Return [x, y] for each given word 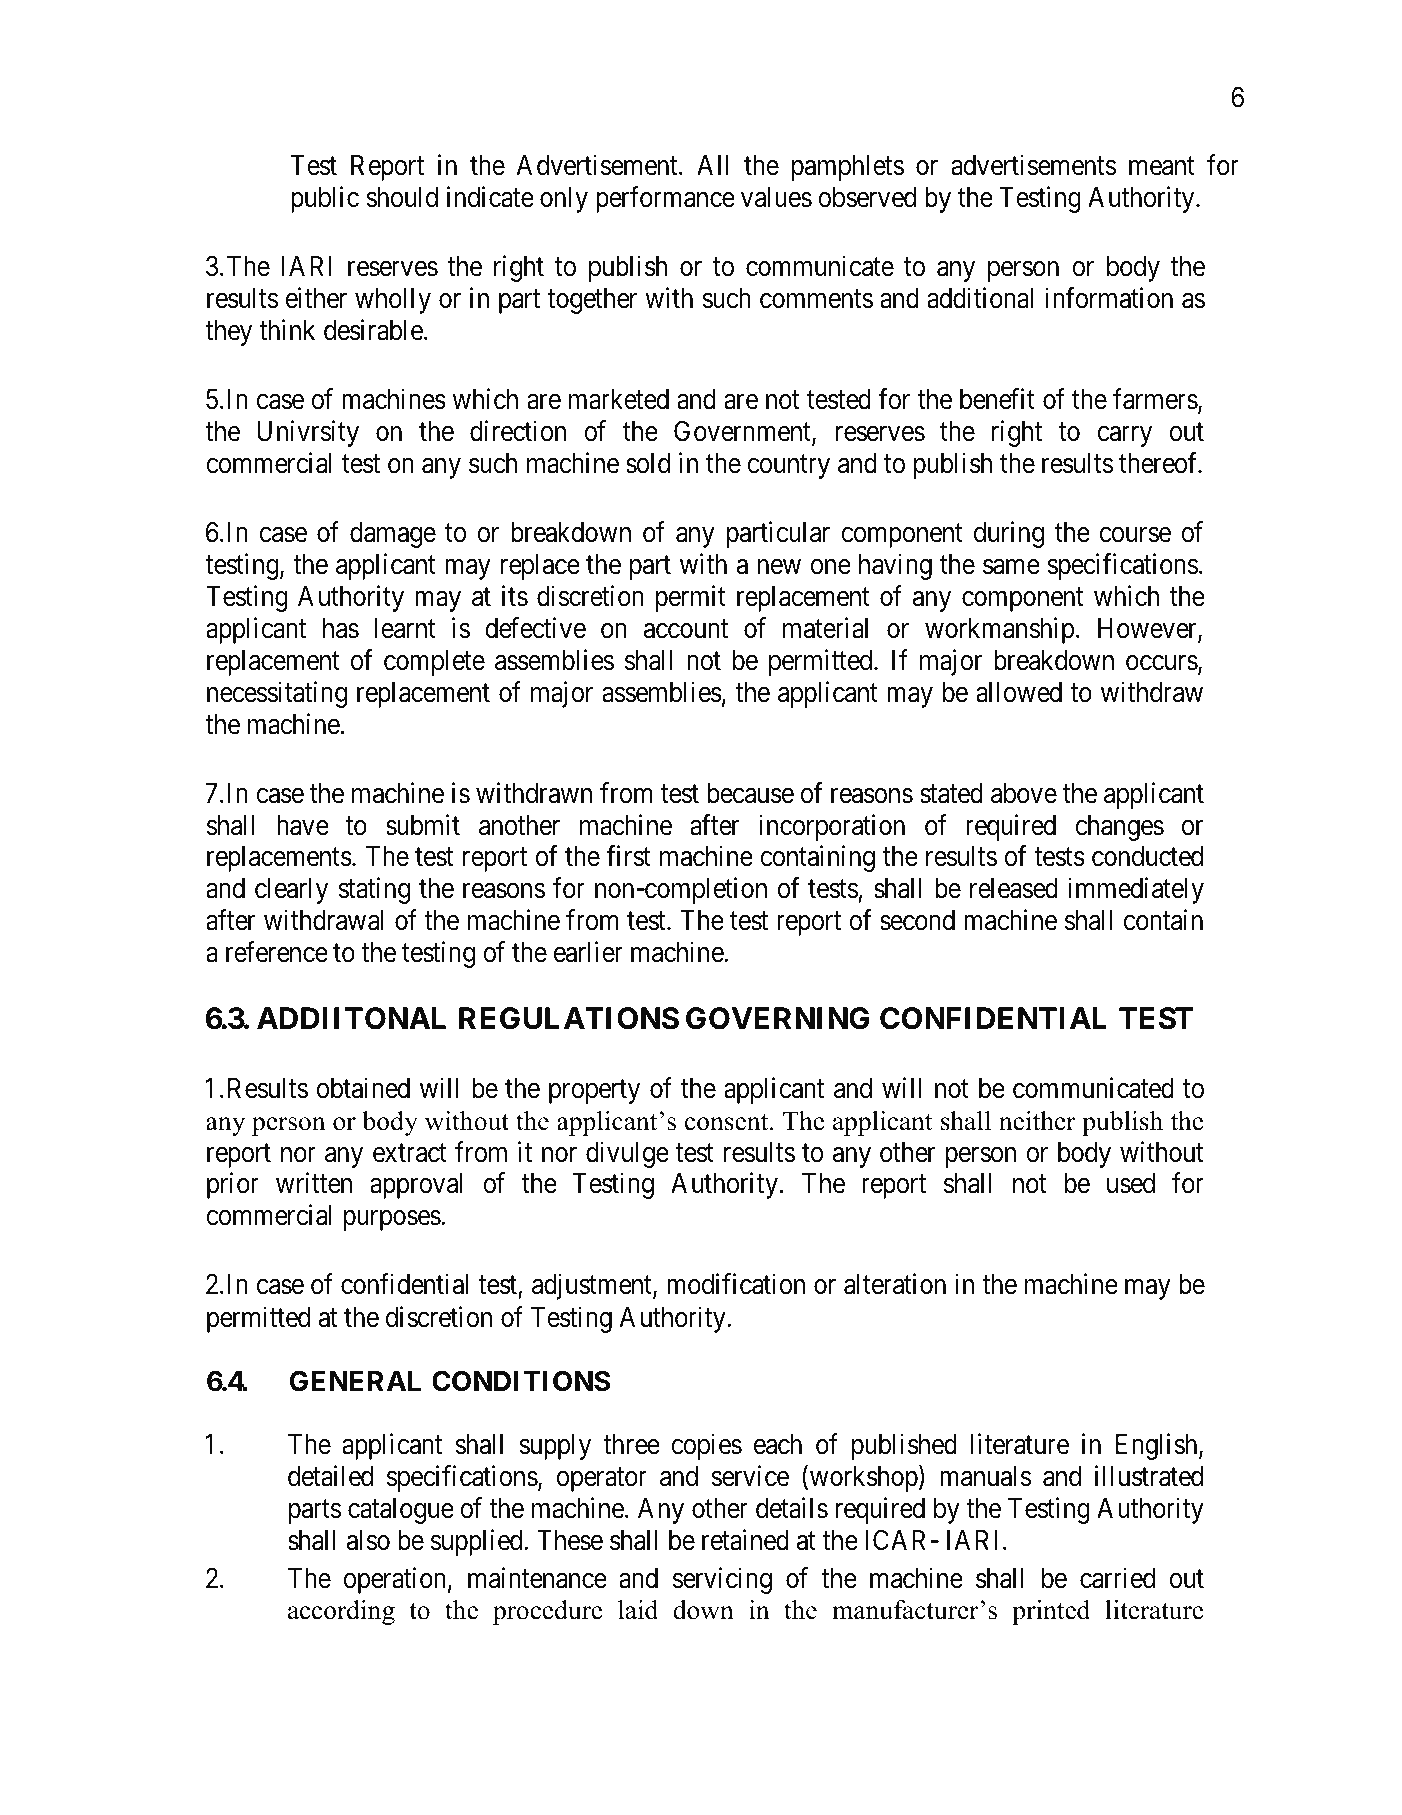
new [779, 567]
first [628, 856]
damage [393, 535]
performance [665, 199]
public [325, 199]
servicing [722, 1580]
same [1011, 567]
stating [374, 891]
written [314, 1183]
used [1131, 1183]
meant [1162, 166]
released [1014, 888]
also [368, 1540]
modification [736, 1284]
